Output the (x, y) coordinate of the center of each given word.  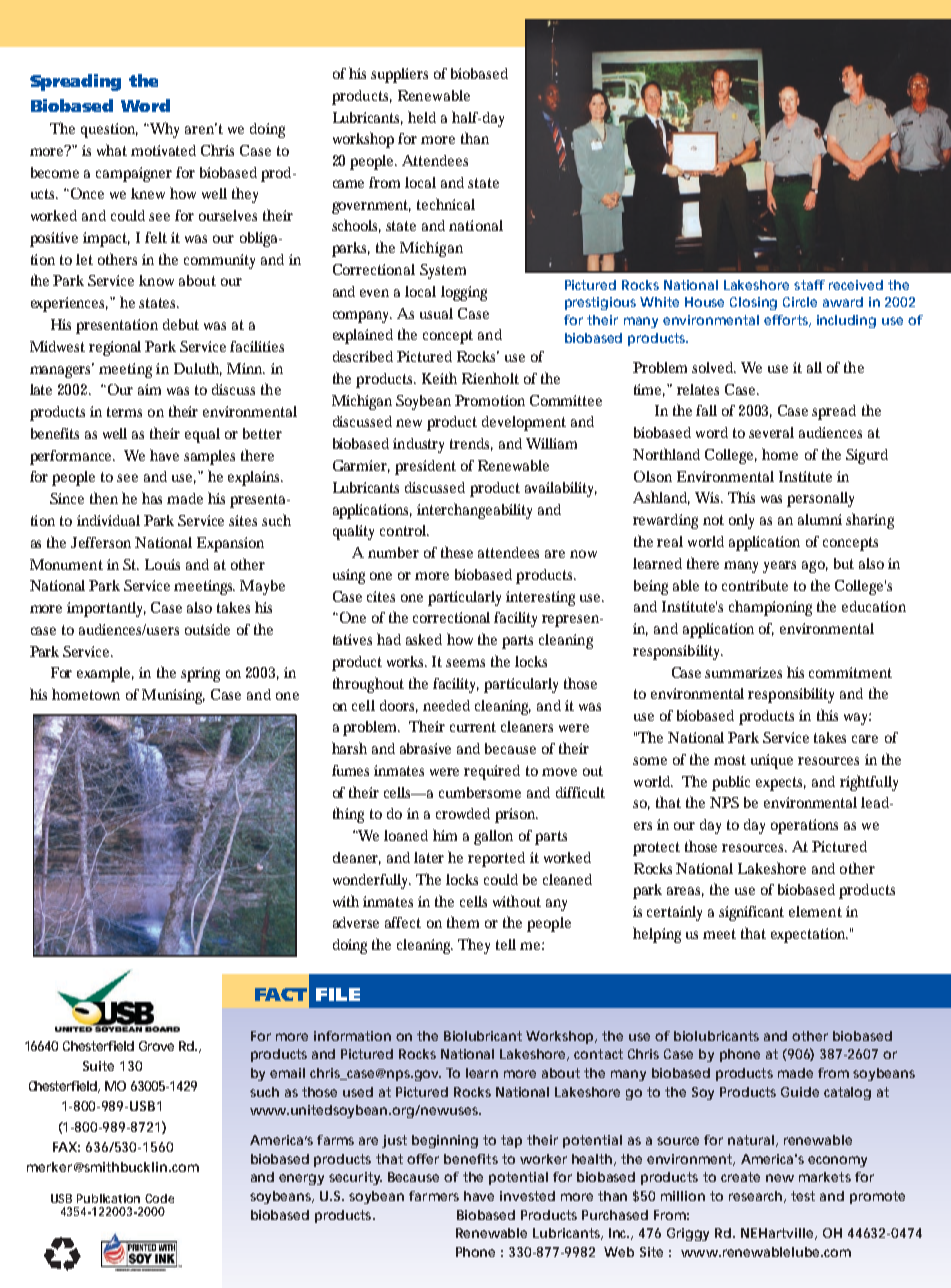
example (105, 674)
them (463, 922)
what (112, 150)
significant (751, 913)
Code (159, 1198)
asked (424, 639)
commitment (850, 672)
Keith (439, 378)
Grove (156, 1046)
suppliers (399, 75)
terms (124, 412)
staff (809, 285)
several (771, 432)
